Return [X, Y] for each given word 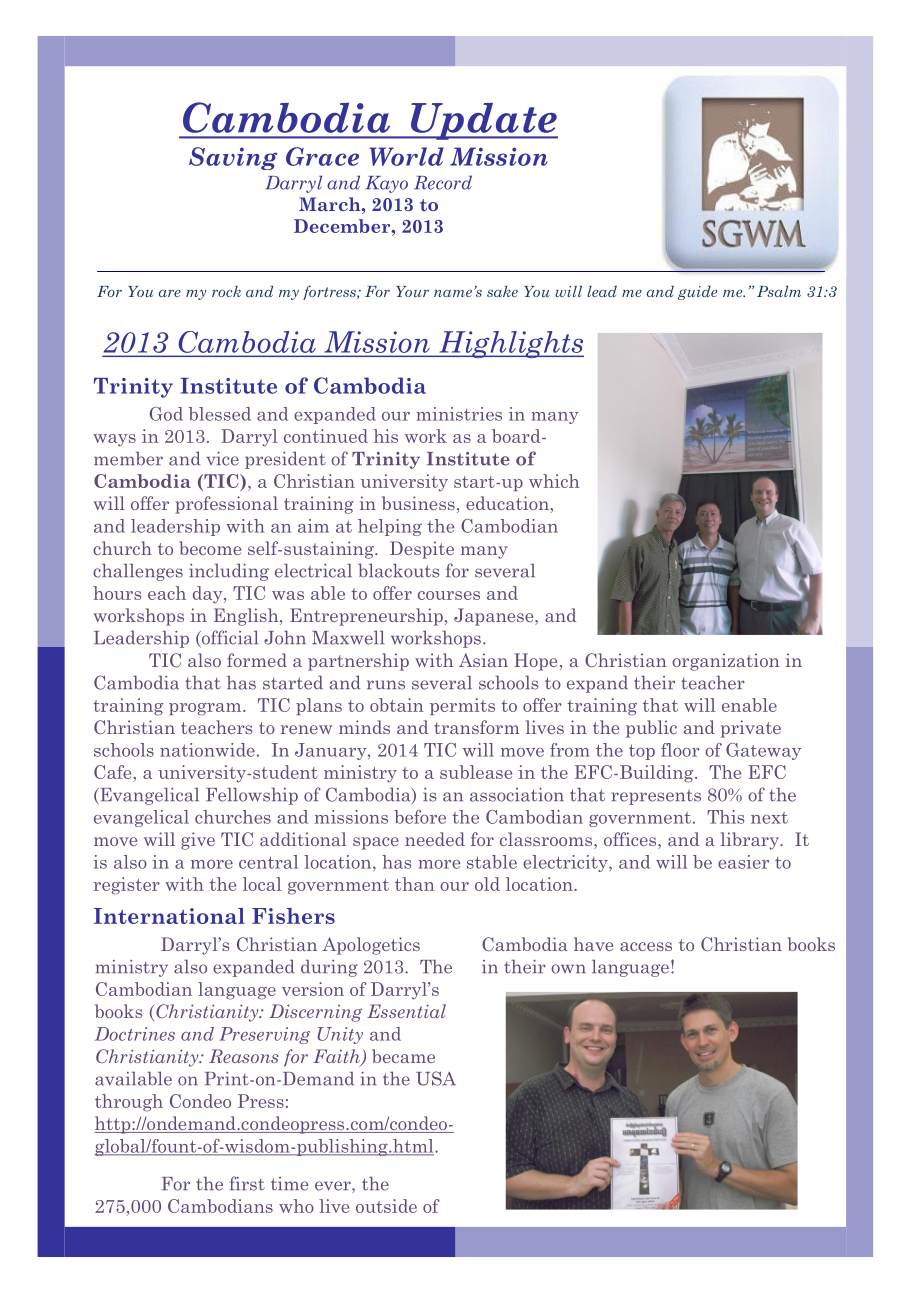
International [169, 916]
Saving [233, 158]
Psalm [779, 291]
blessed [220, 414]
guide [697, 293]
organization [726, 662]
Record [443, 182]
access [646, 946]
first [247, 1183]
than [415, 884]
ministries [459, 414]
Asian [483, 660]
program [206, 709]
